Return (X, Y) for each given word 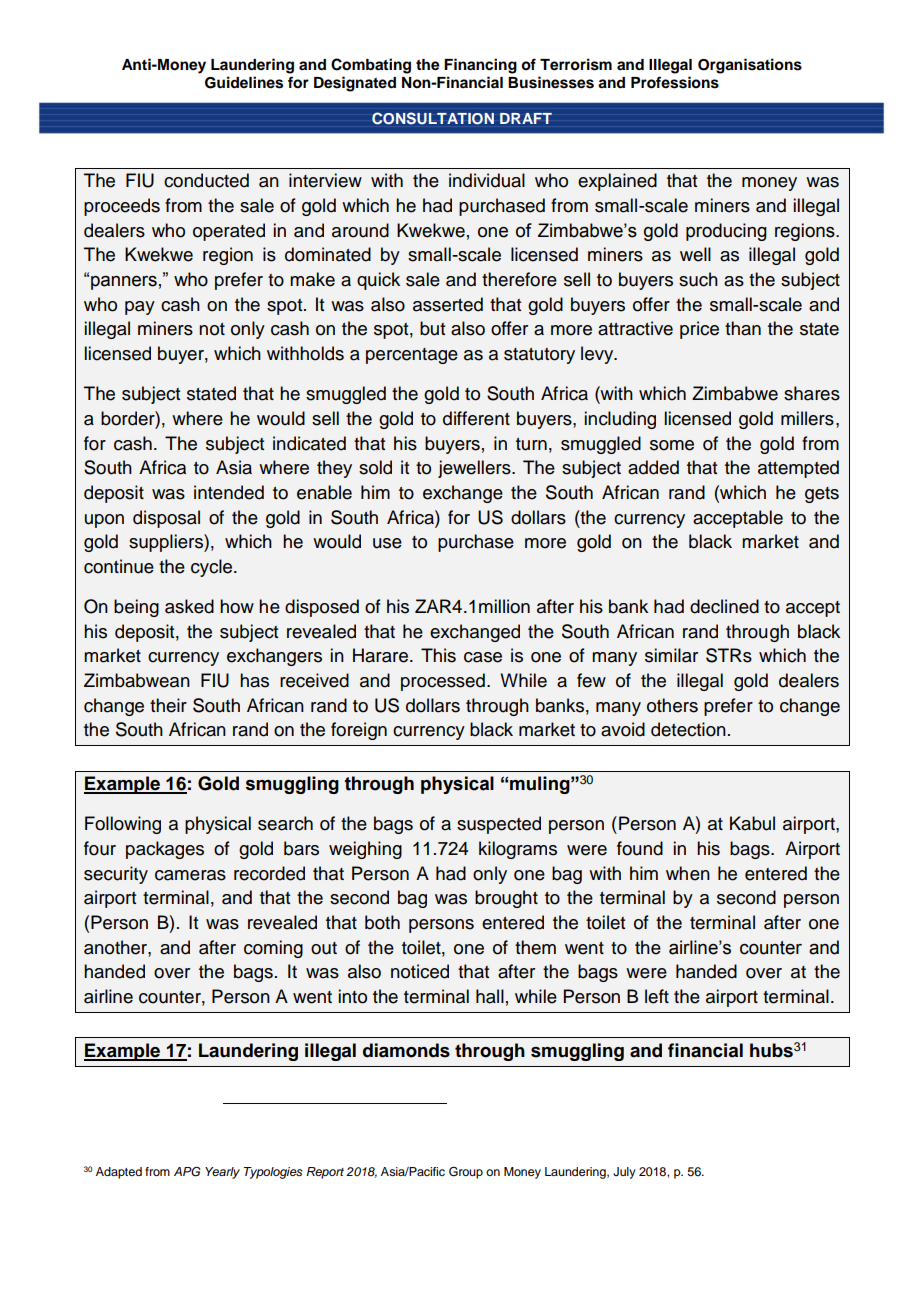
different (476, 418)
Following (123, 825)
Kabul (752, 823)
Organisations (750, 66)
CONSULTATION (433, 118)
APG (187, 1172)
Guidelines (244, 82)
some (672, 445)
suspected (499, 825)
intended (229, 492)
